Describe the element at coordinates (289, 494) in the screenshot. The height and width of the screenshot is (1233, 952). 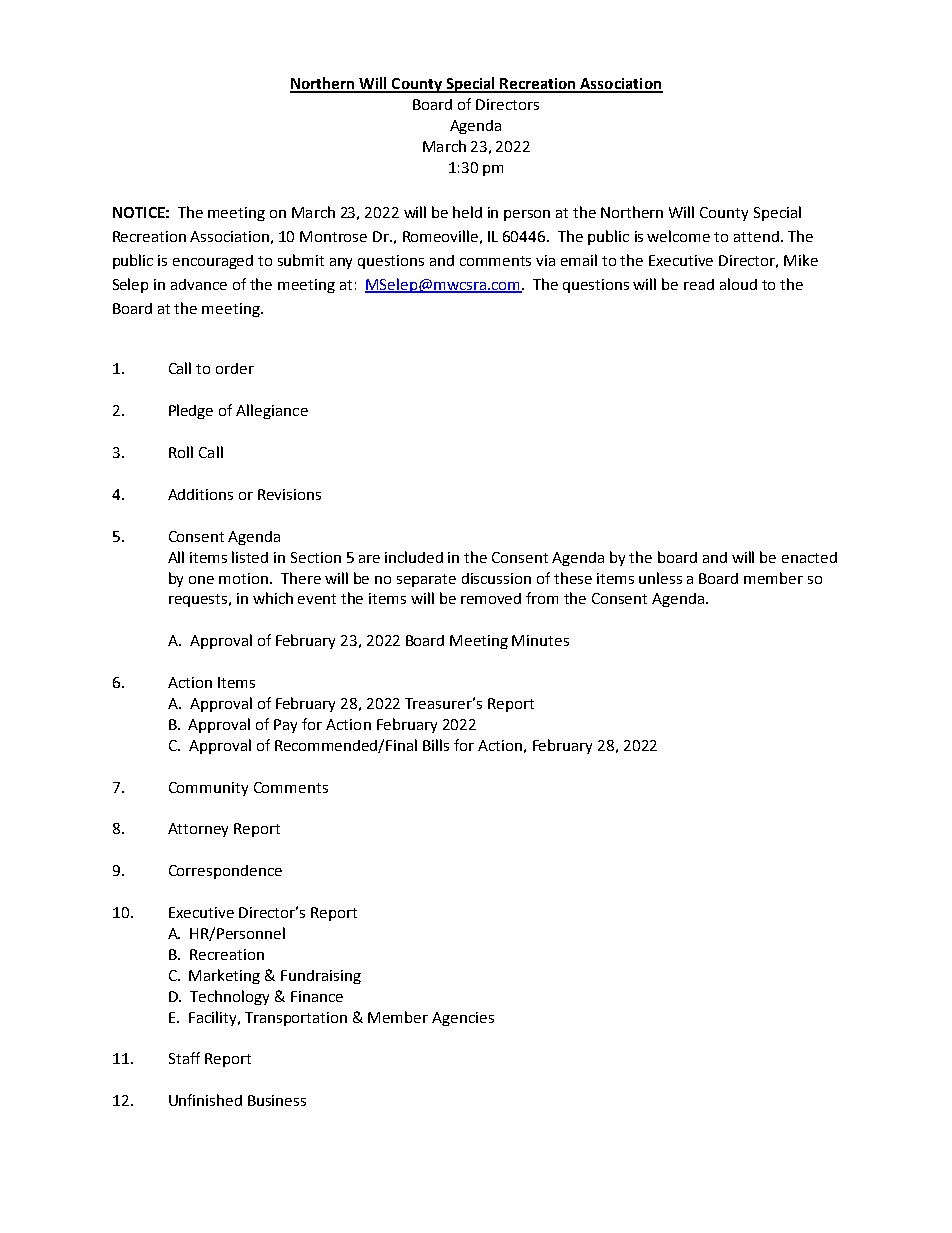
I see `Revisions` at that location.
